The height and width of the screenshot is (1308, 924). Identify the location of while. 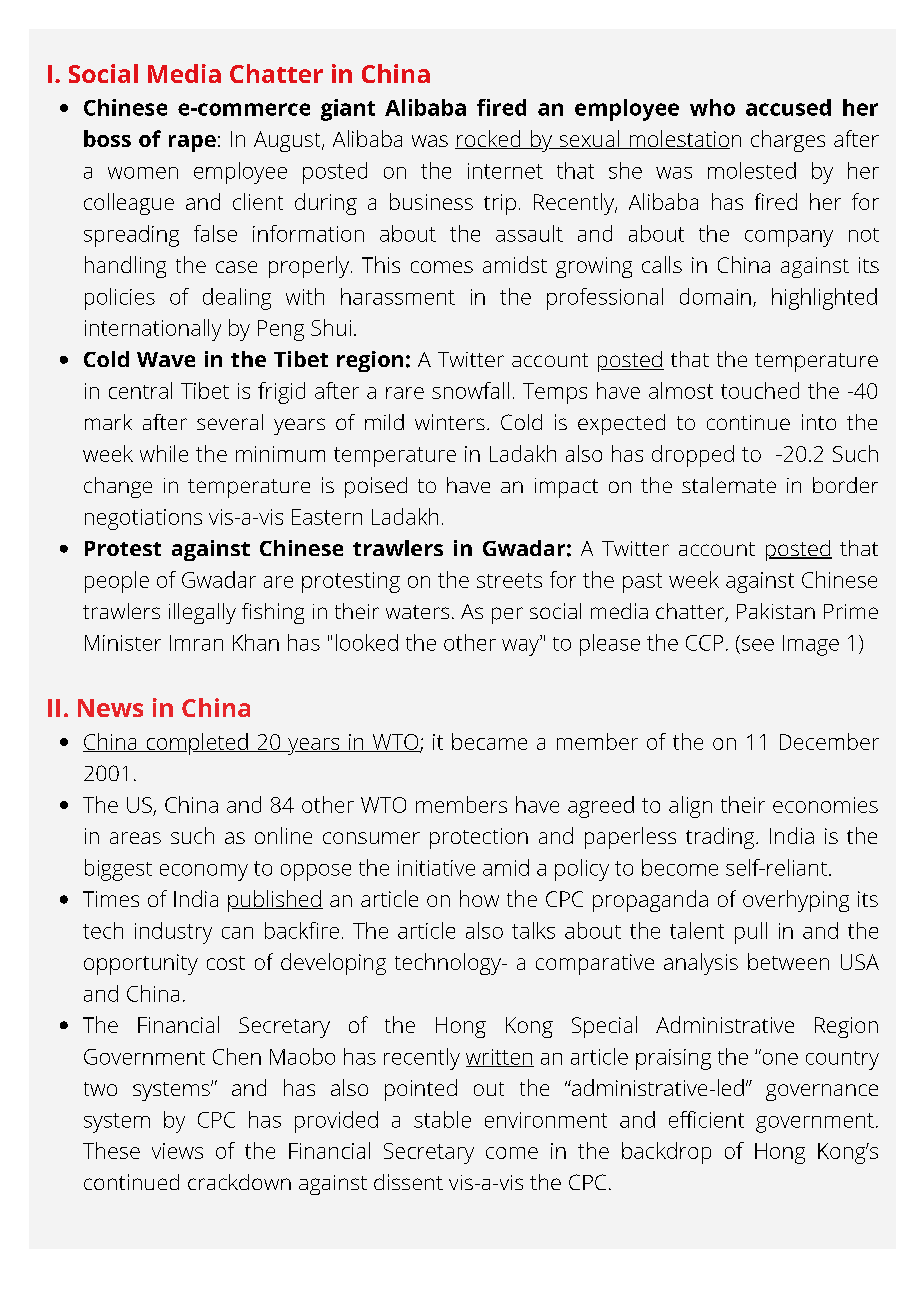
(164, 453).
